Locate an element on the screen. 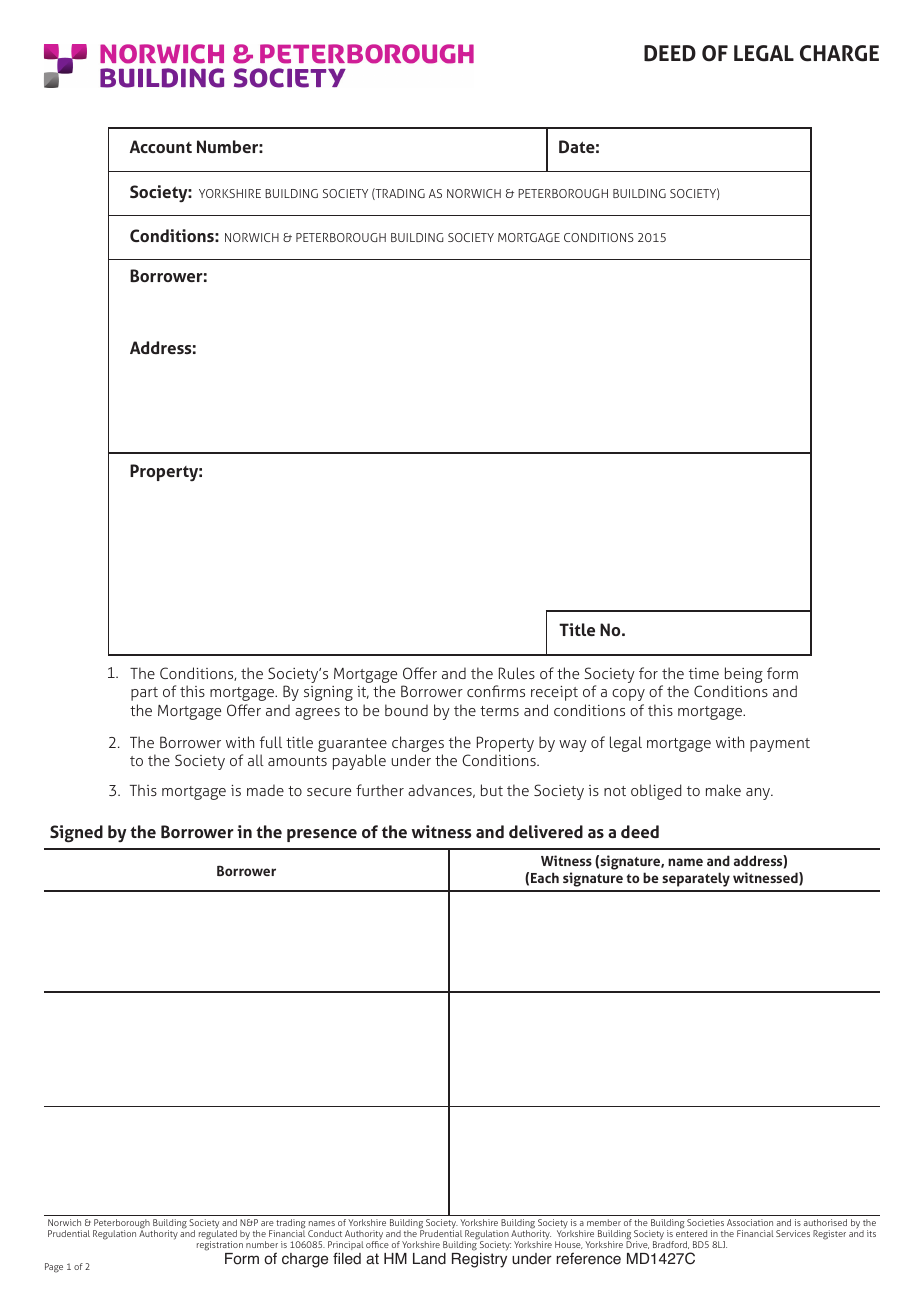 Image resolution: width=924 pixels, height=1308 pixels. separately is located at coordinates (696, 879).
